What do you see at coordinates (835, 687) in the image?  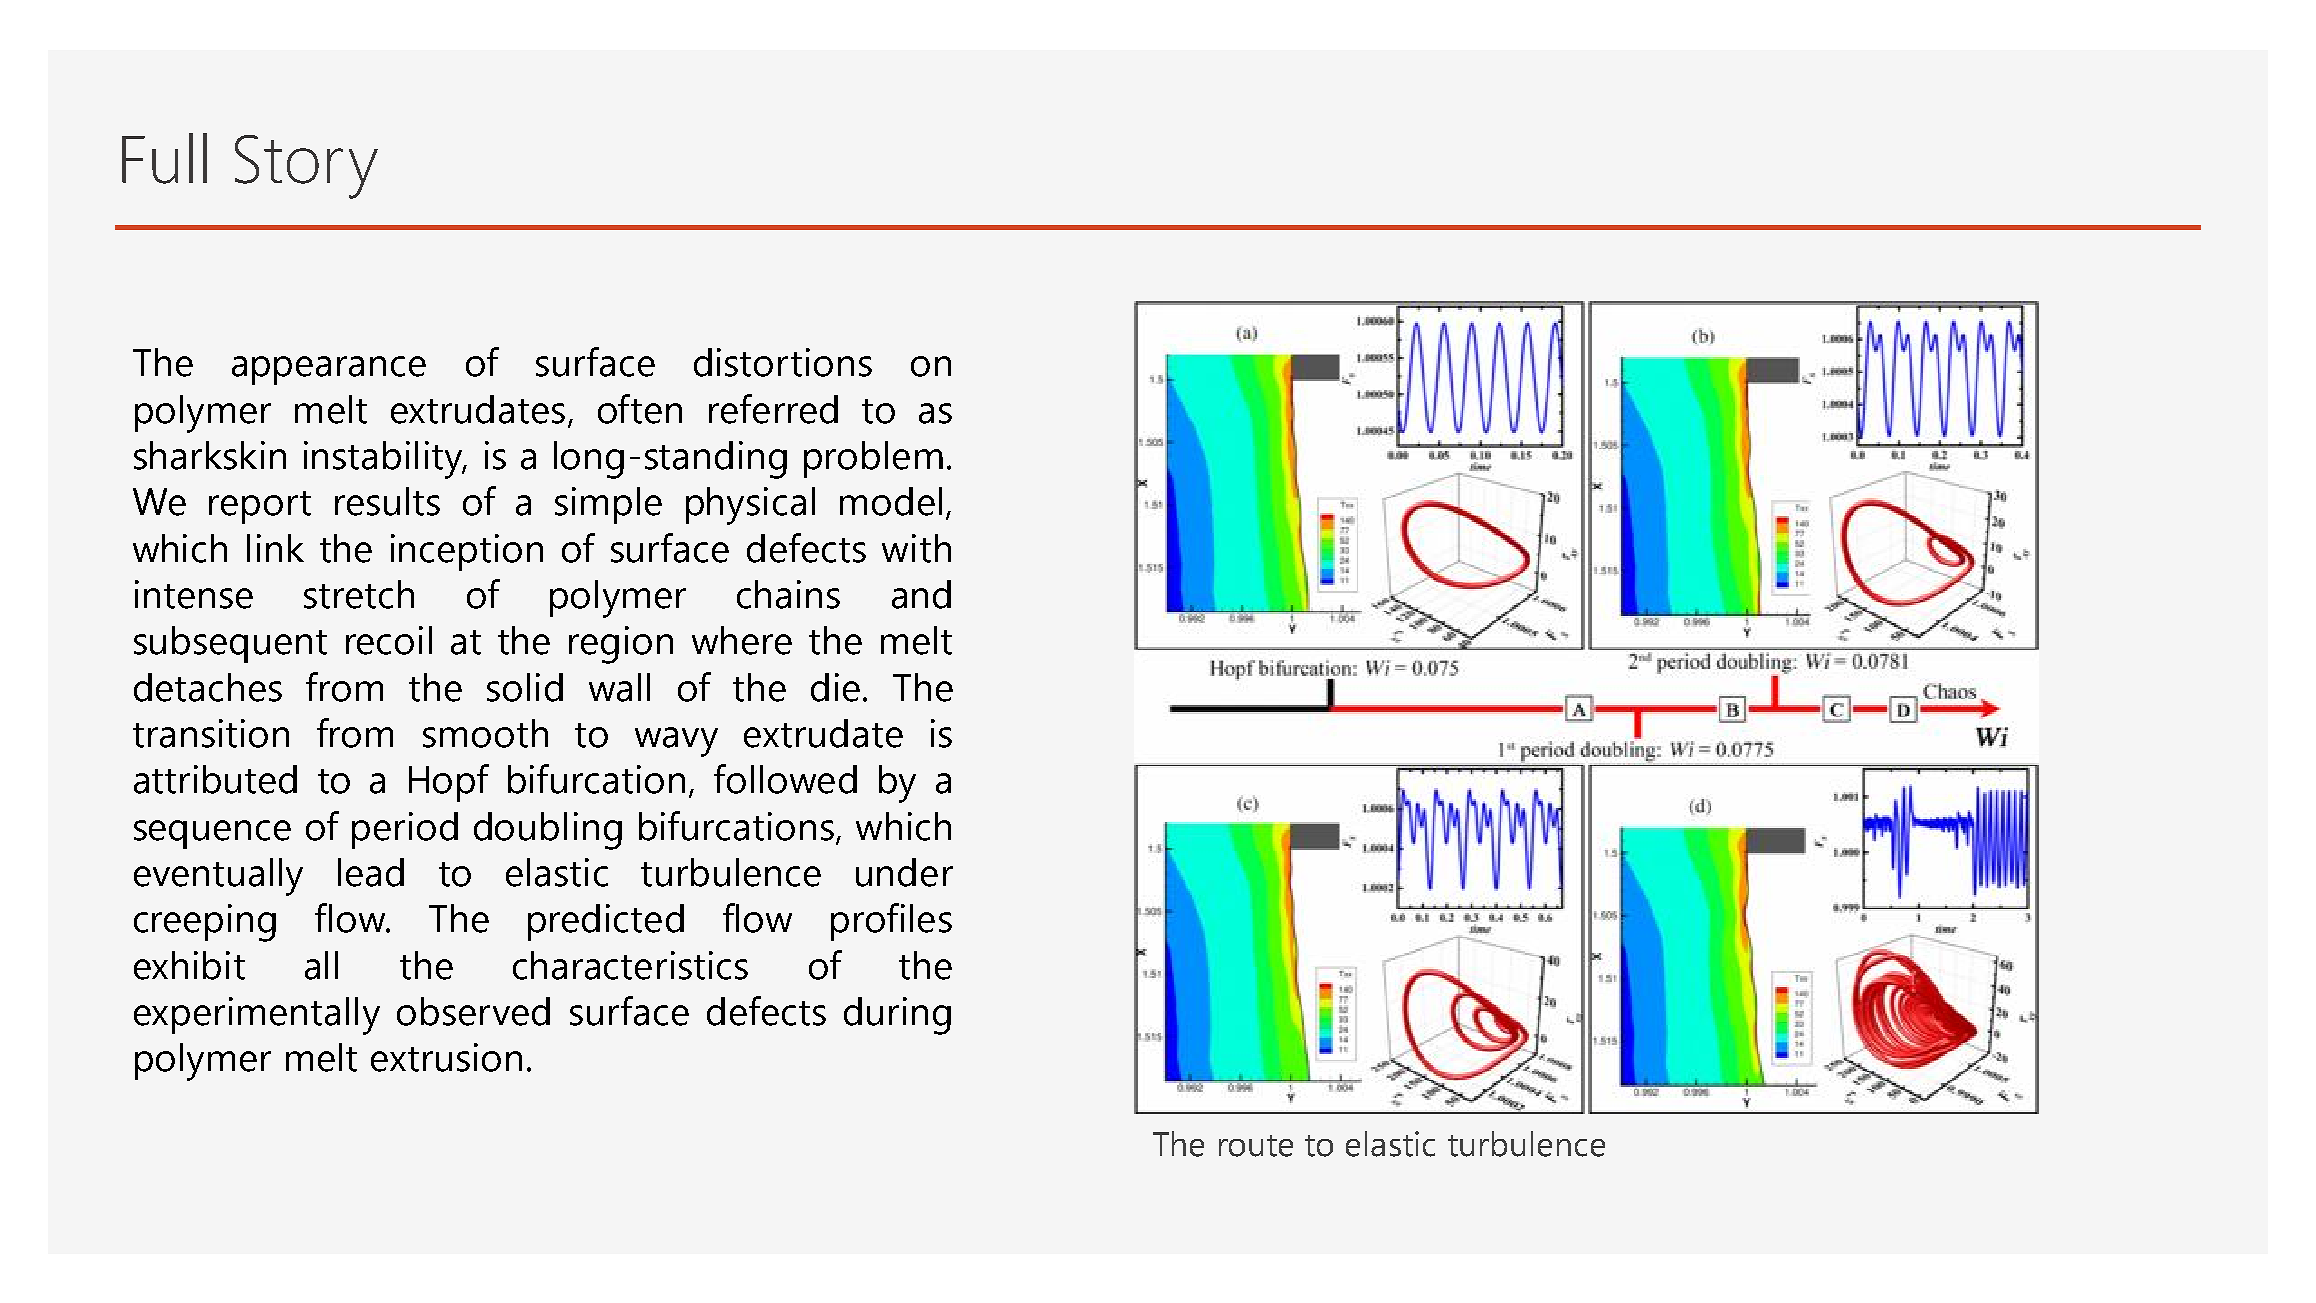 I see `die` at bounding box center [835, 687].
